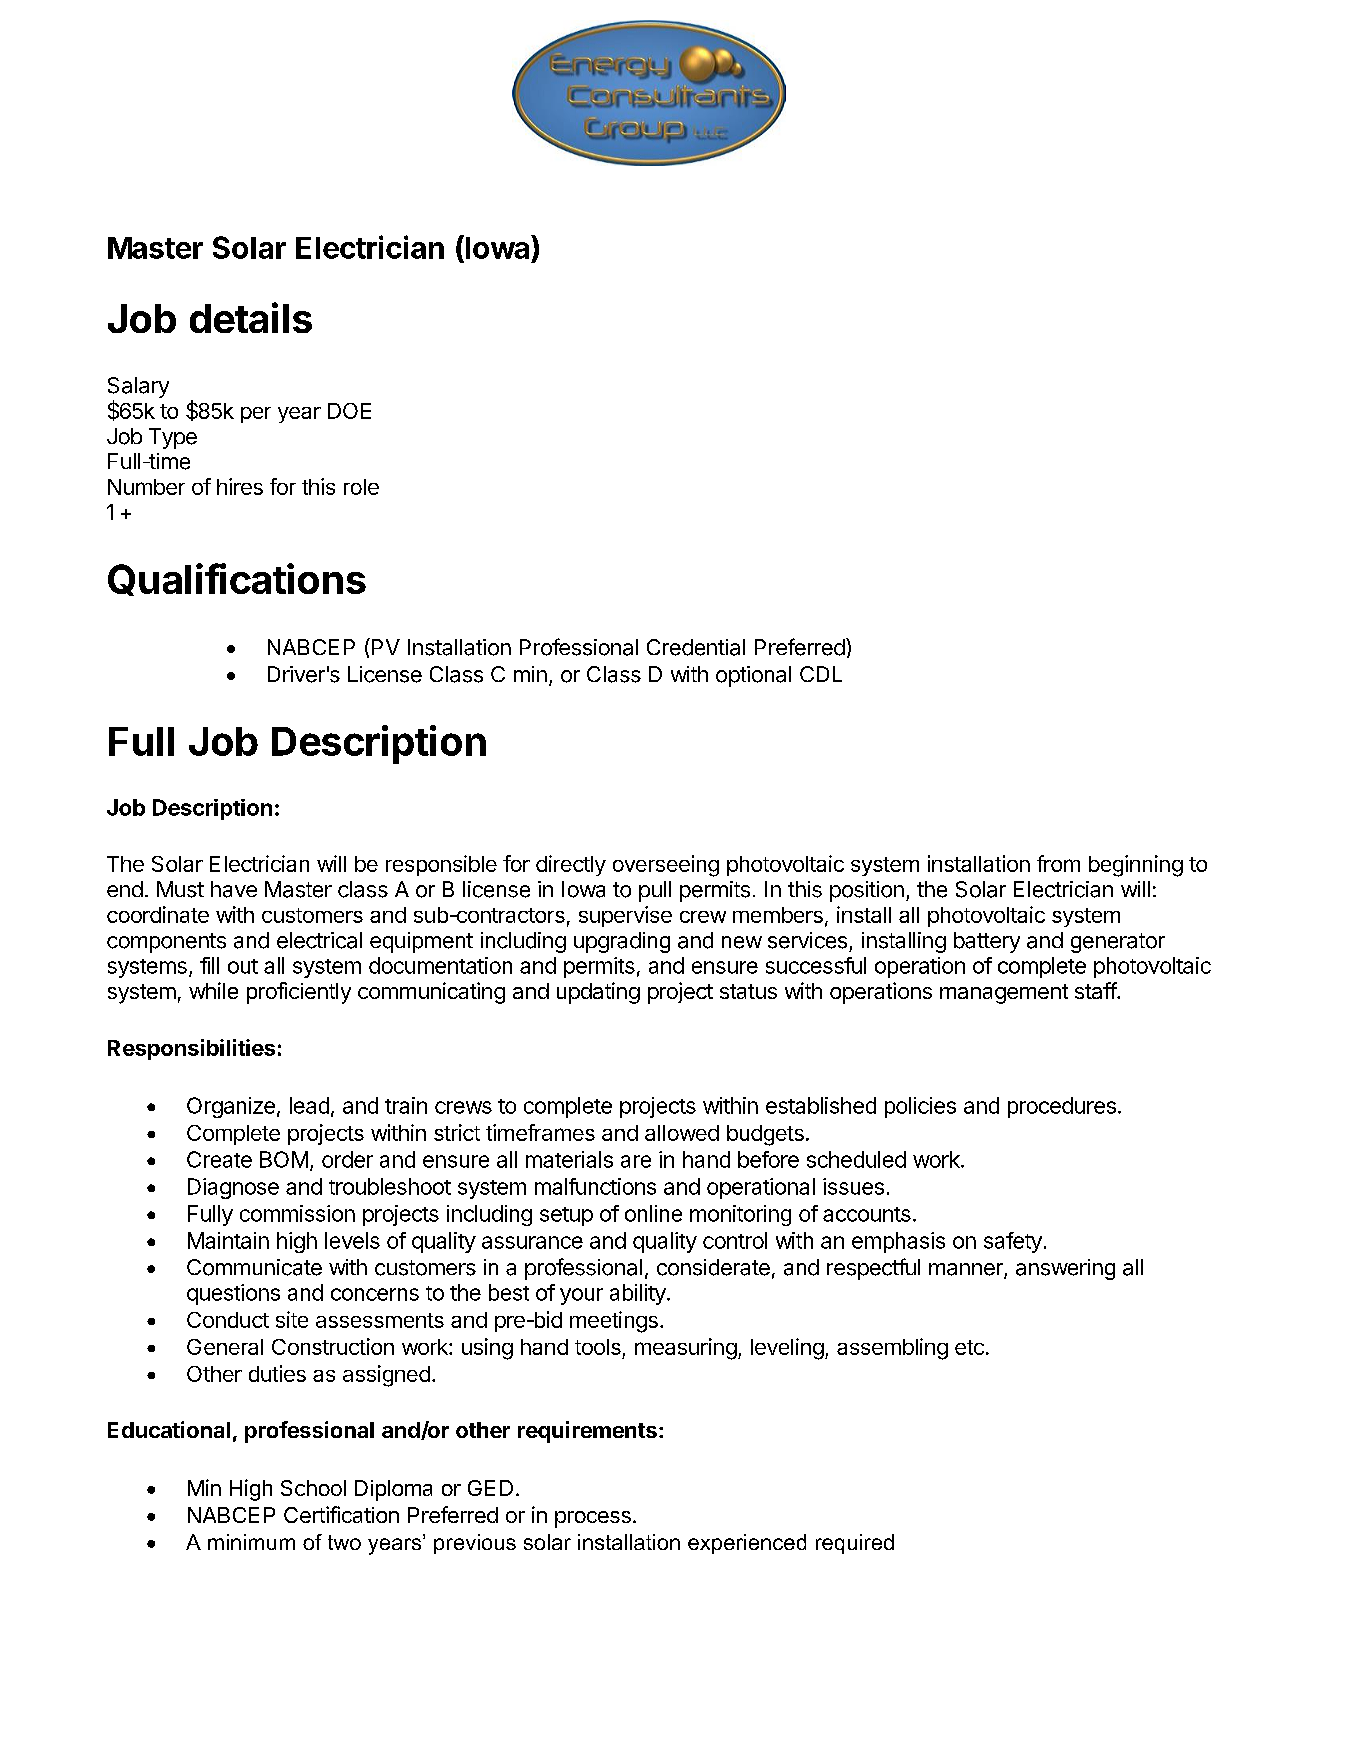 The height and width of the screenshot is (1753, 1355). What do you see at coordinates (1058, 863) in the screenshot?
I see `from` at bounding box center [1058, 863].
